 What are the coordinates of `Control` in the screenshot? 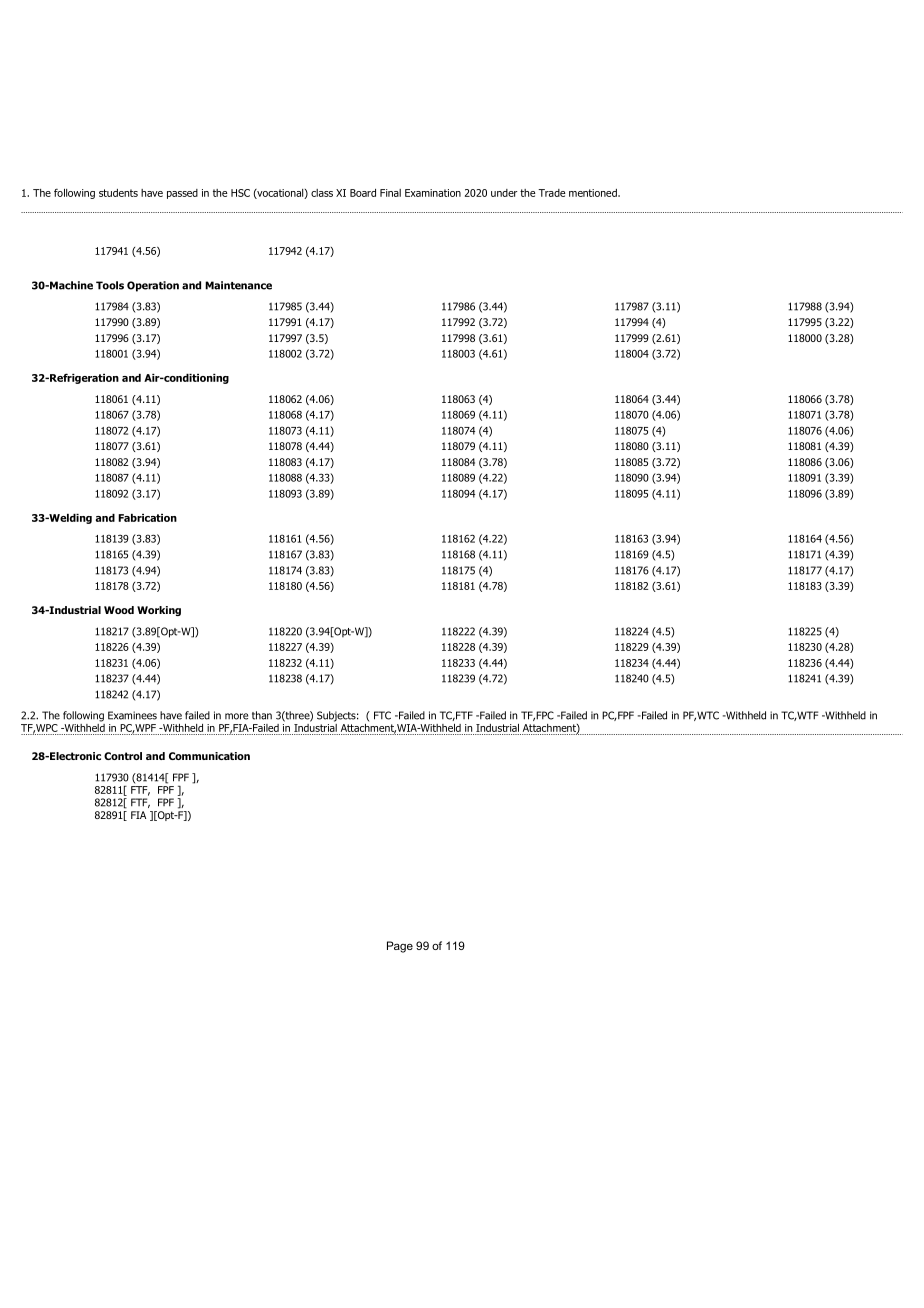 It's located at (123, 756).
